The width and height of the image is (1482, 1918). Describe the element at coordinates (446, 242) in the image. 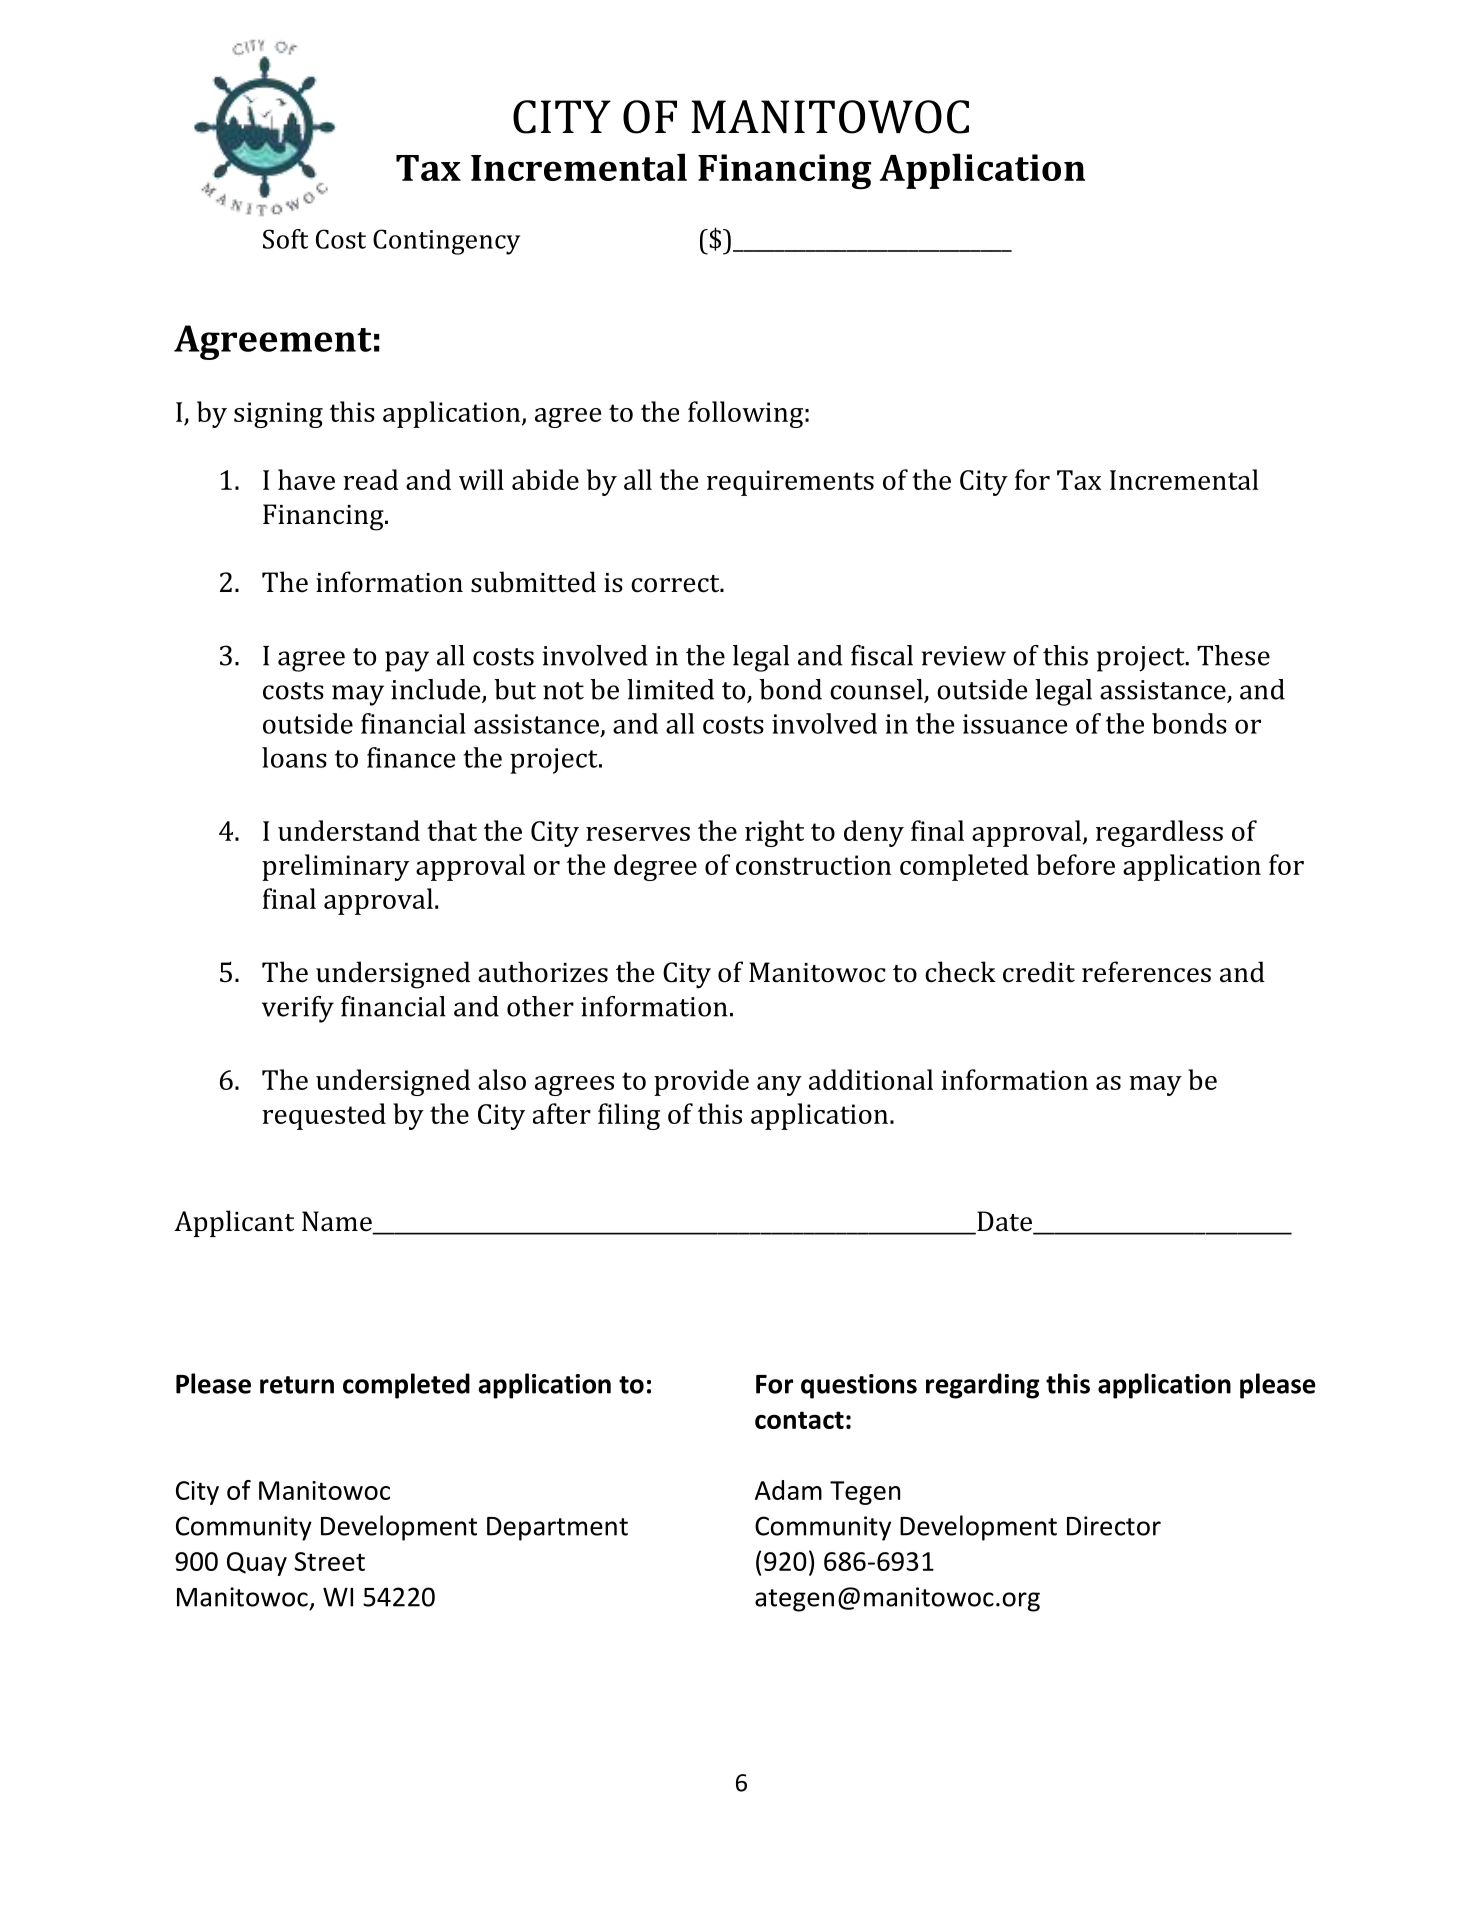

I see `Contingency` at that location.
